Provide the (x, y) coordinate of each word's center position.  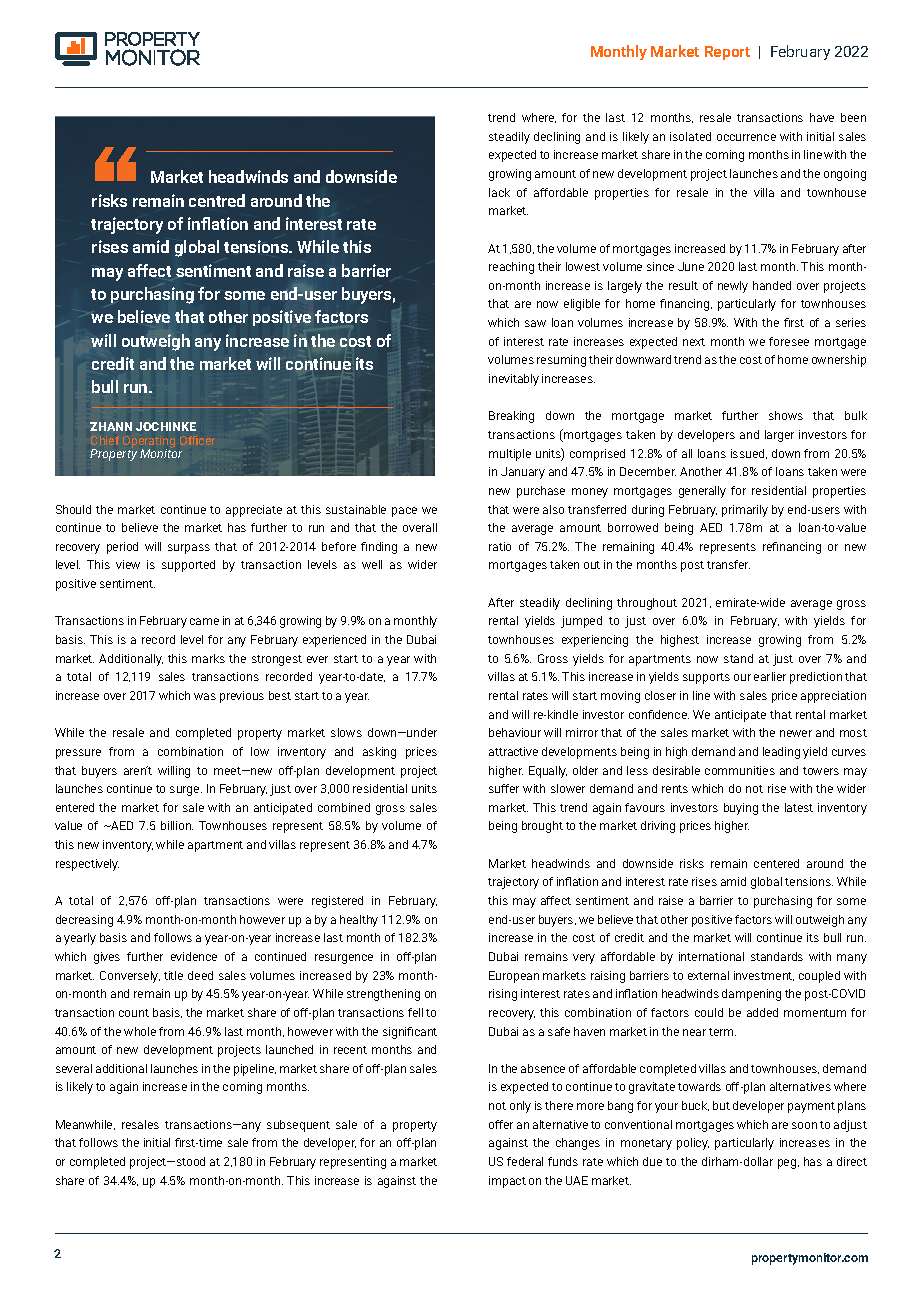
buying (741, 809)
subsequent (298, 1126)
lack (499, 192)
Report (727, 53)
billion (177, 825)
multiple (510, 455)
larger (779, 436)
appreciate (254, 511)
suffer (504, 788)
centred (217, 200)
